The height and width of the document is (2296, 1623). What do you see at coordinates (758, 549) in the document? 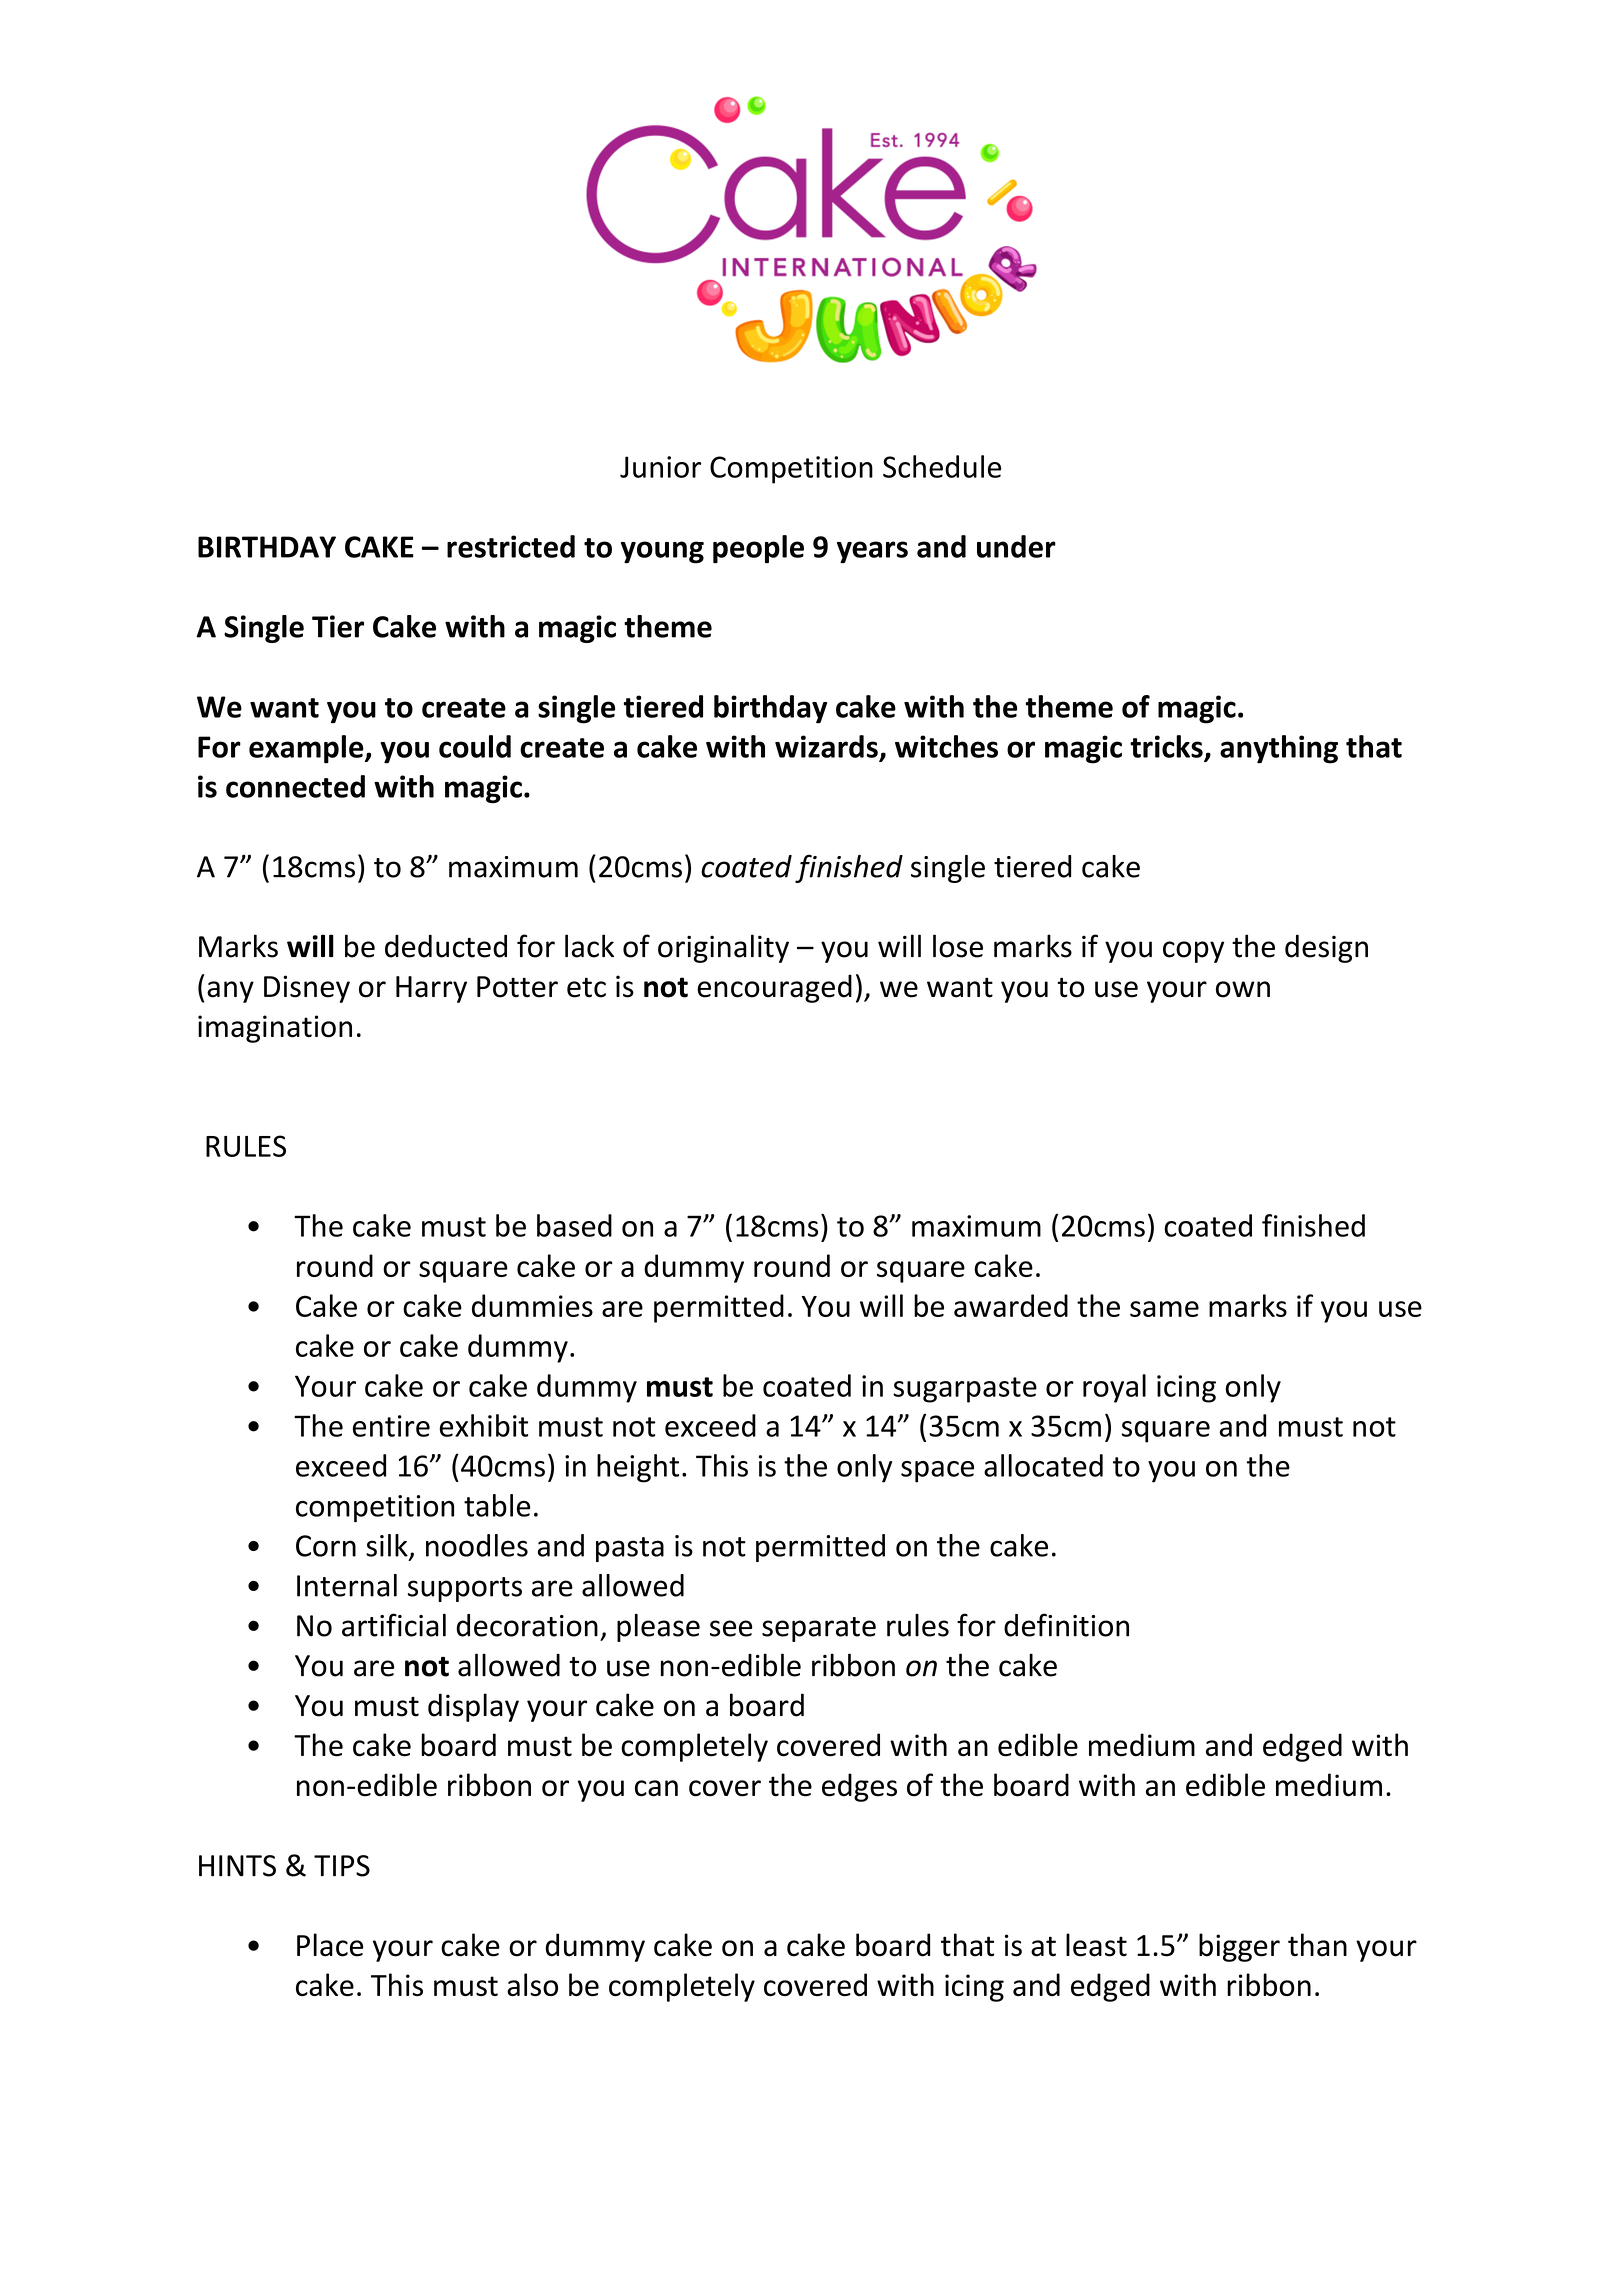
I see `people` at bounding box center [758, 549].
